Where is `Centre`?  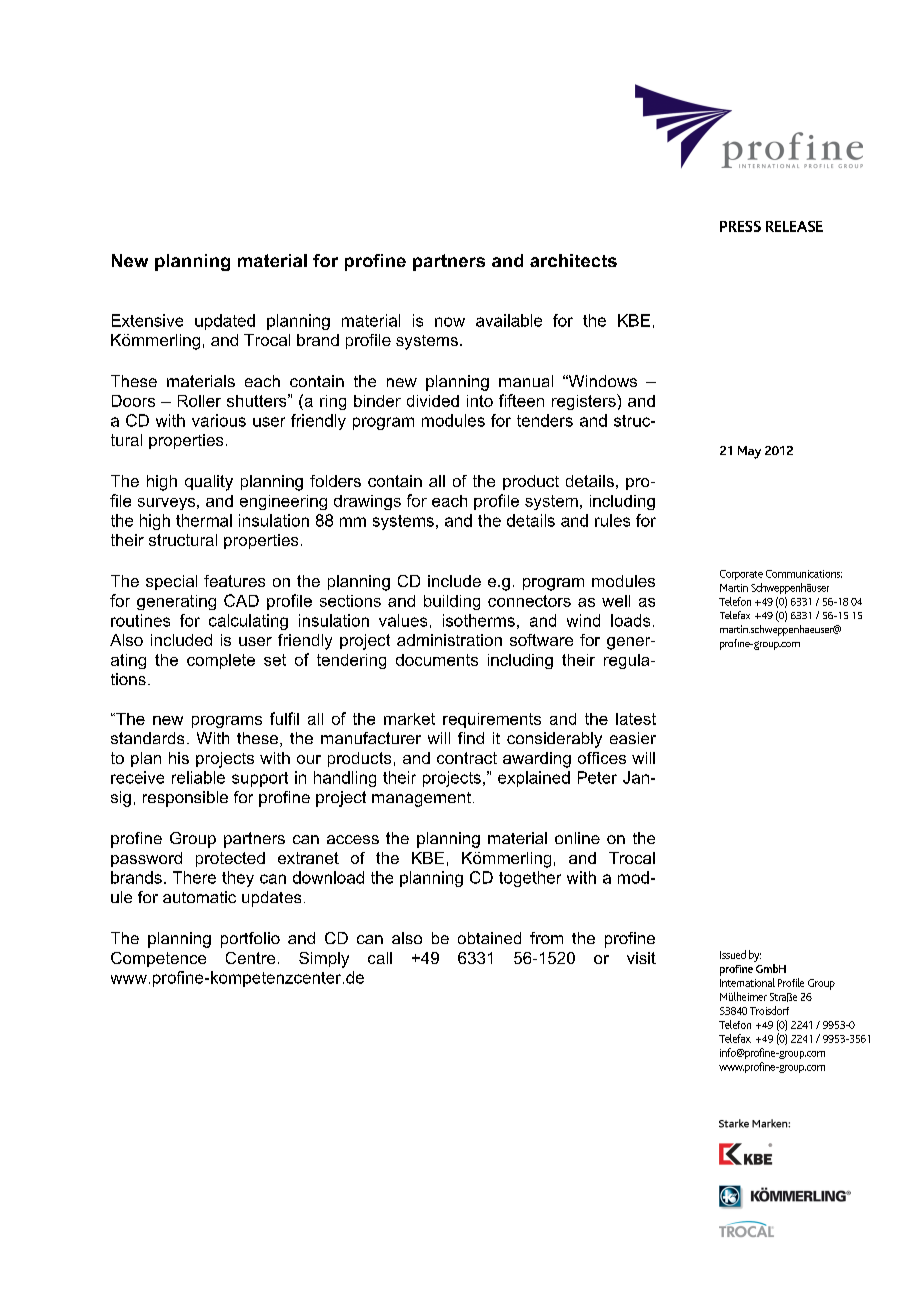 Centre is located at coordinates (250, 958).
